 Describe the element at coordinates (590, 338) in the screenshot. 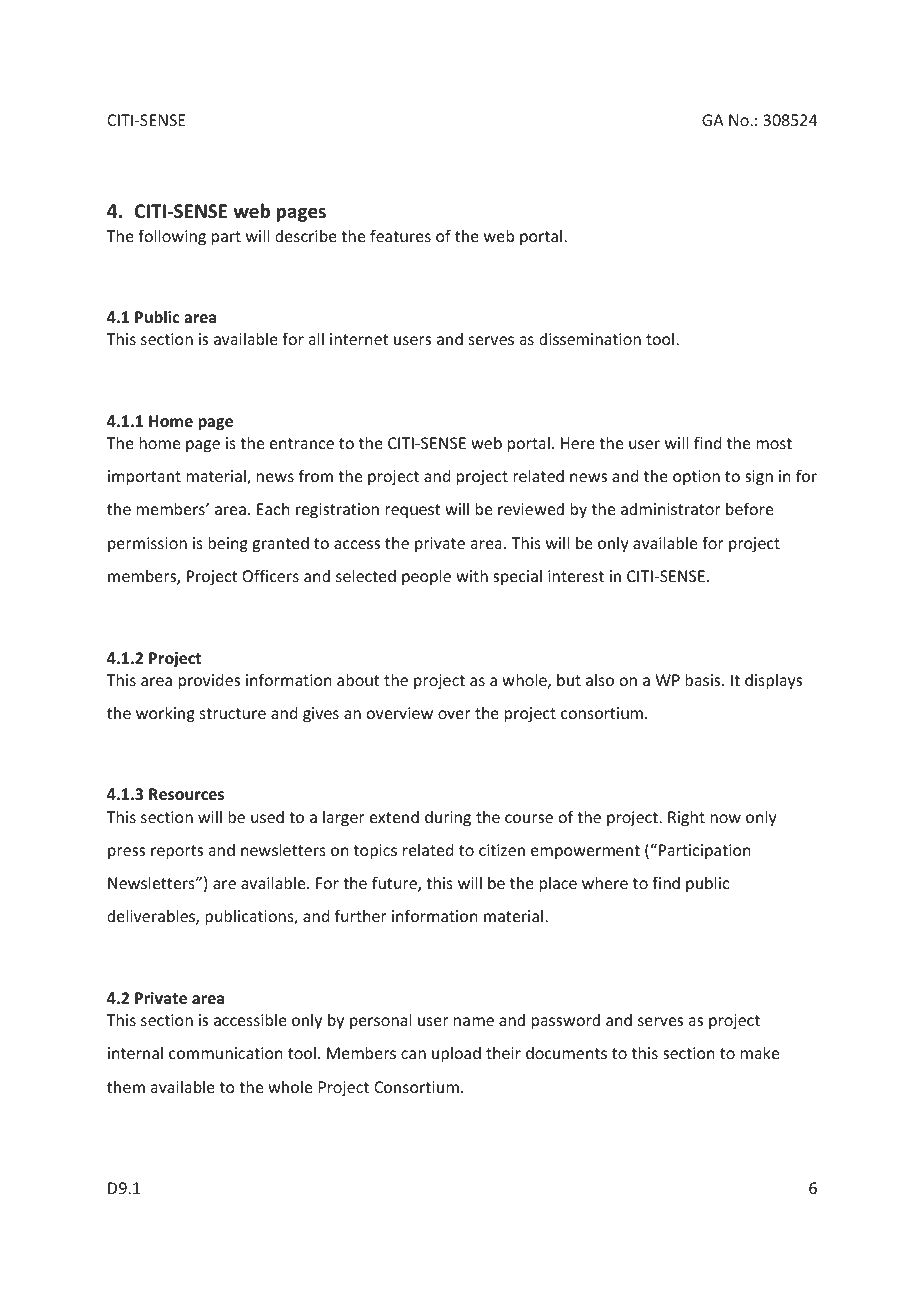

I see `dissemination` at that location.
